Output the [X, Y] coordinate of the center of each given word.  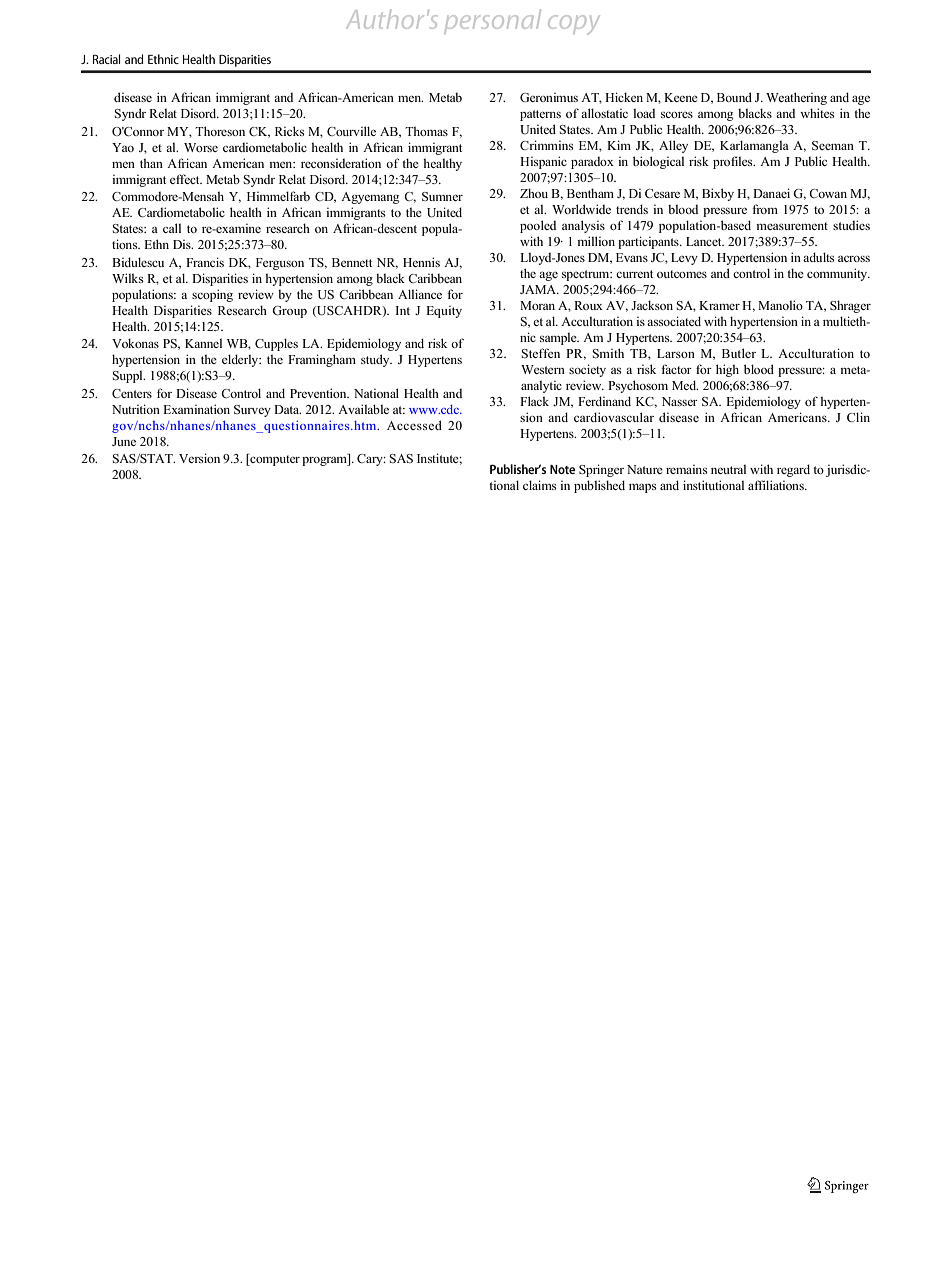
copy [573, 24]
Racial [106, 59]
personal [493, 20]
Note [562, 469]
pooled [538, 226]
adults [818, 257]
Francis [205, 262]
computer [274, 460]
